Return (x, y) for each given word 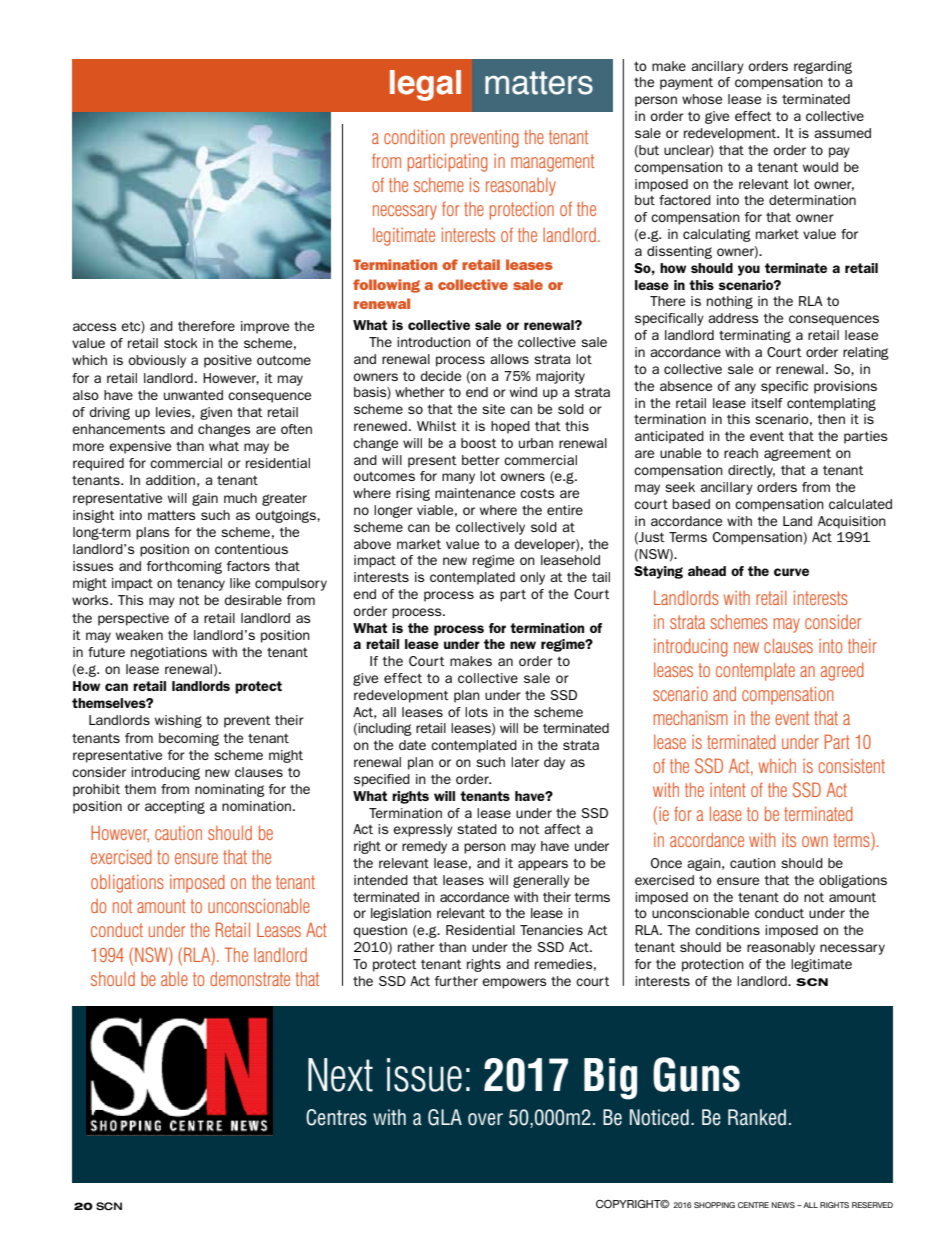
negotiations (169, 653)
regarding (823, 67)
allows (509, 359)
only (532, 578)
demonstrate (250, 978)
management (552, 163)
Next (340, 1075)
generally (541, 881)
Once (666, 863)
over (485, 1119)
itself (767, 403)
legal (425, 85)
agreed (842, 672)
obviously (157, 361)
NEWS (783, 1205)
